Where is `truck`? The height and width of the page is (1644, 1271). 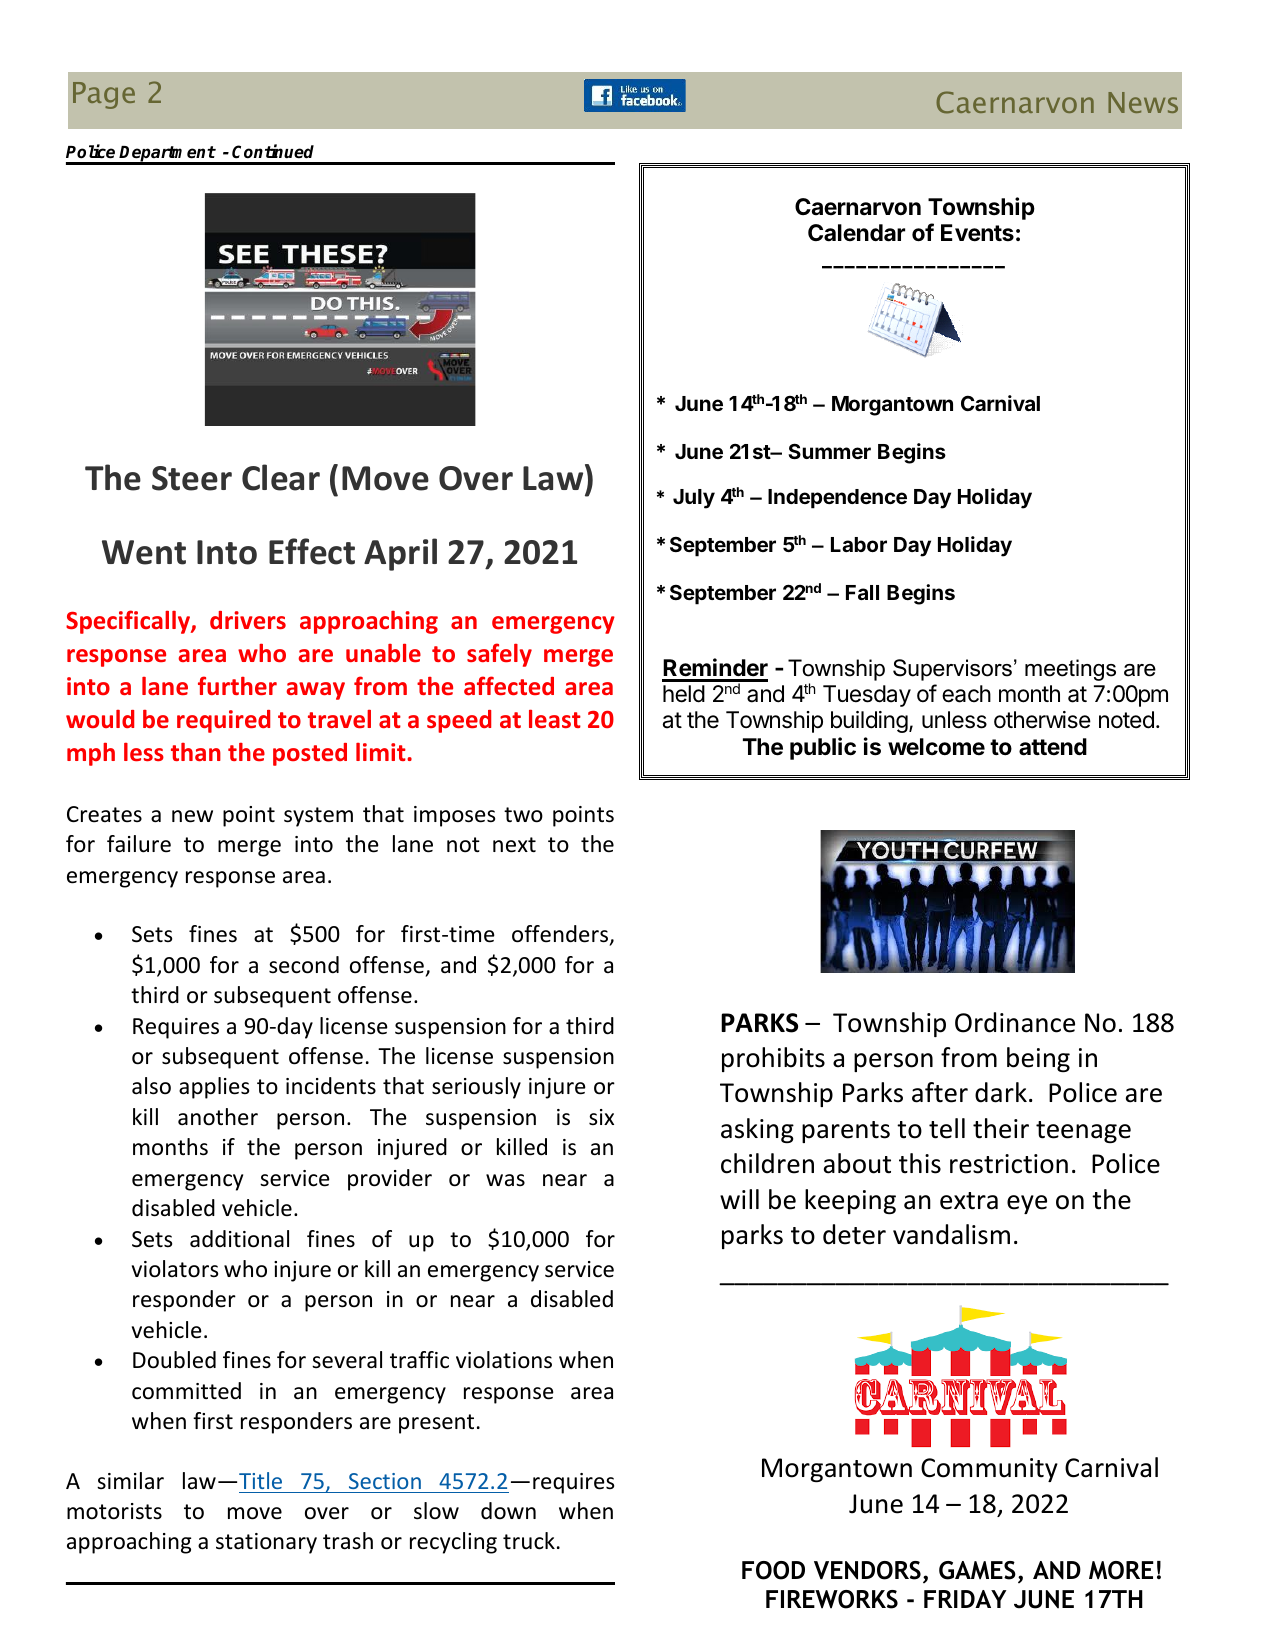 truck is located at coordinates (529, 1541).
